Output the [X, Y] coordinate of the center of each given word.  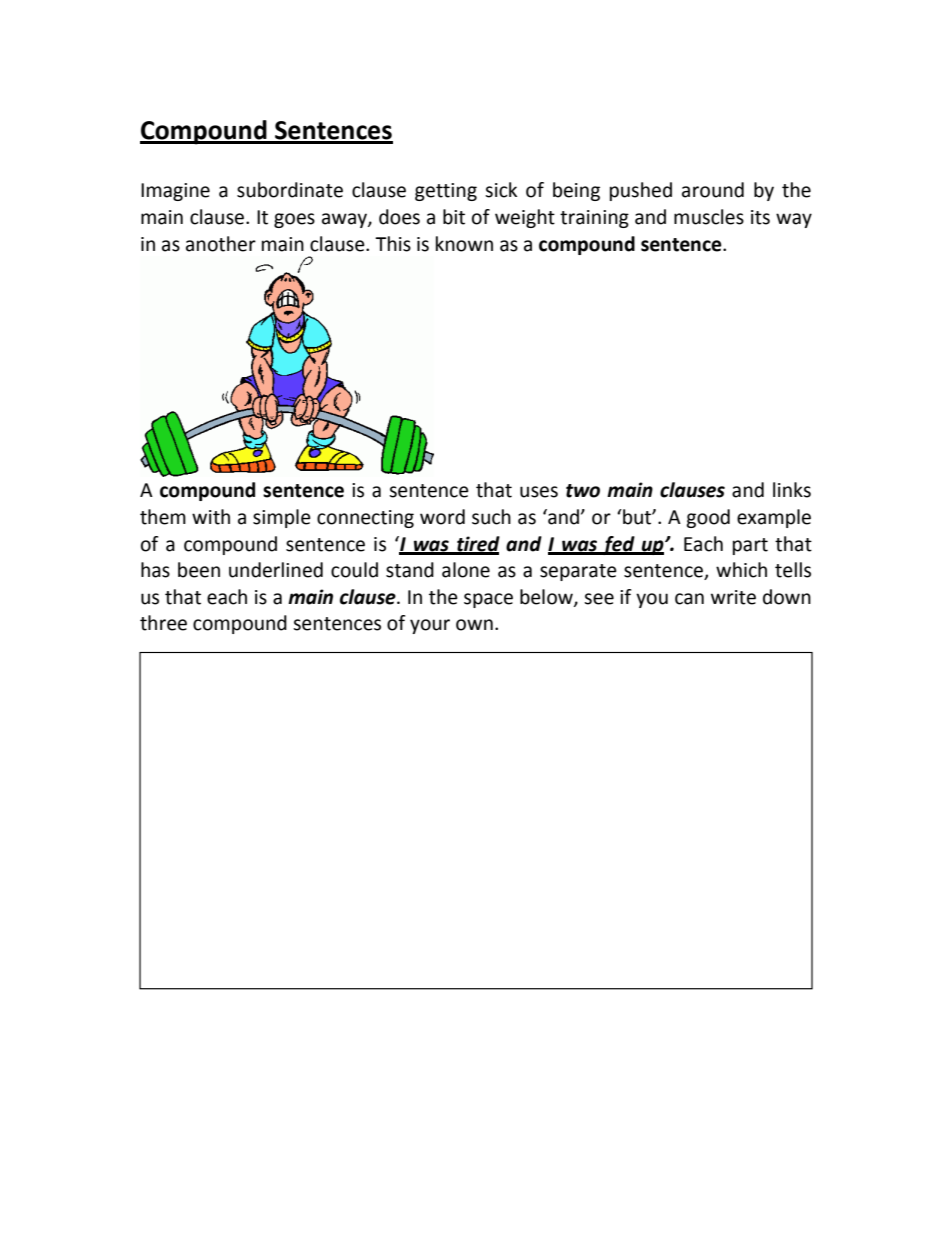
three [163, 623]
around [713, 190]
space [488, 600]
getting [446, 192]
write [733, 597]
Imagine [175, 192]
